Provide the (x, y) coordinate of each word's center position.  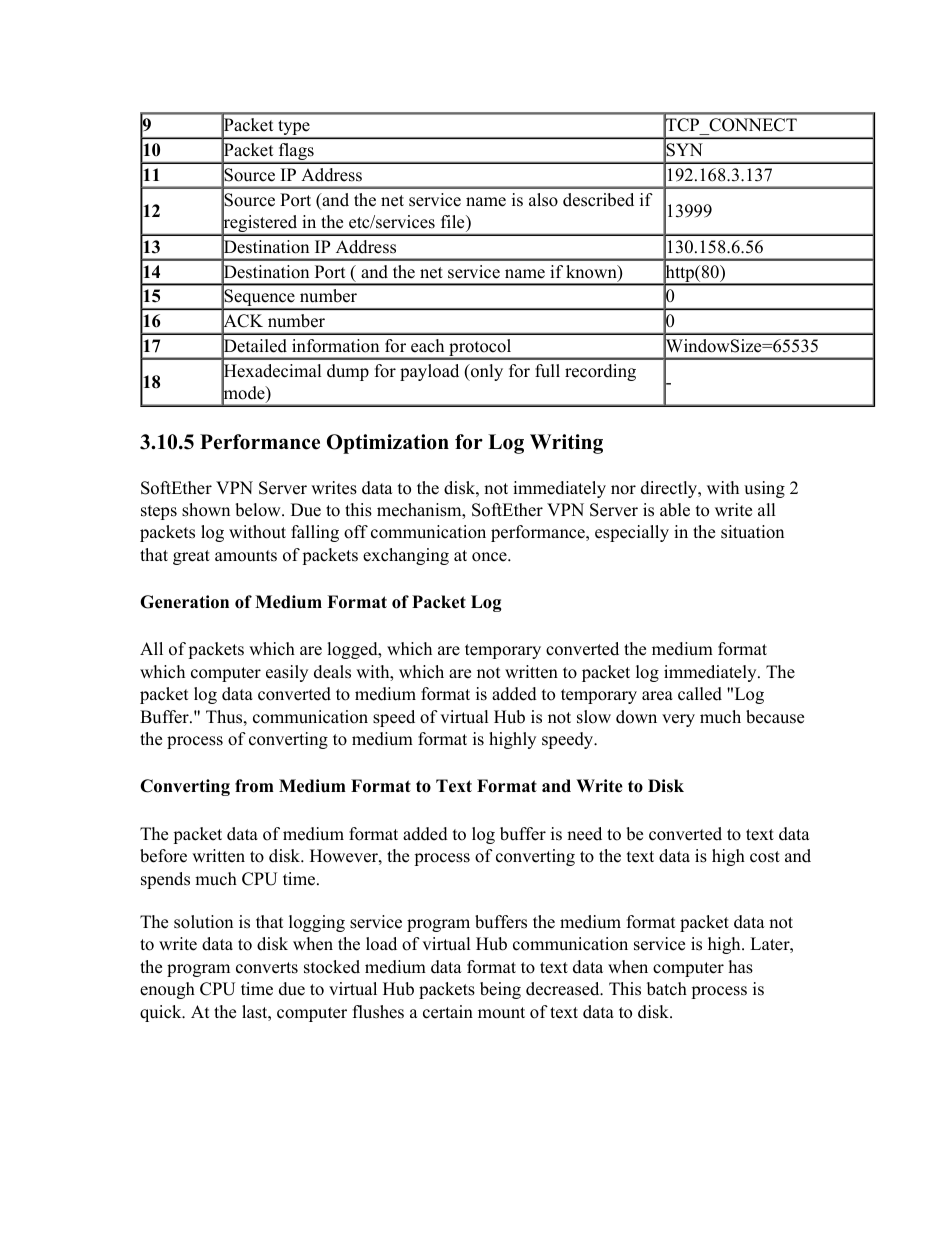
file (454, 222)
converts (267, 968)
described (598, 200)
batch (667, 989)
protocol (480, 349)
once (490, 557)
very (678, 720)
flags (296, 153)
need (584, 834)
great (191, 557)
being (500, 990)
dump (348, 372)
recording (600, 372)
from (254, 786)
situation (752, 532)
